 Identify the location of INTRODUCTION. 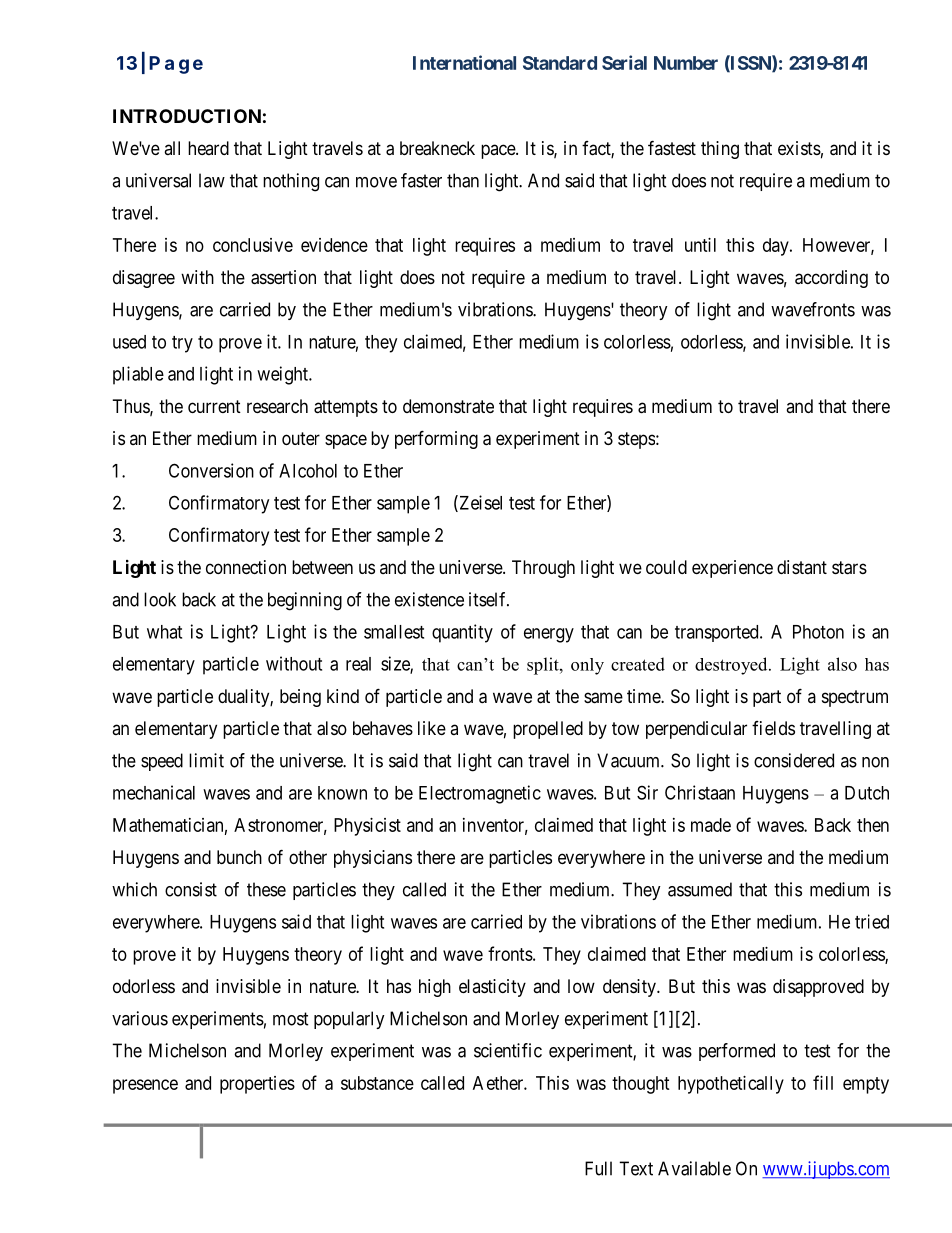
(187, 116).
